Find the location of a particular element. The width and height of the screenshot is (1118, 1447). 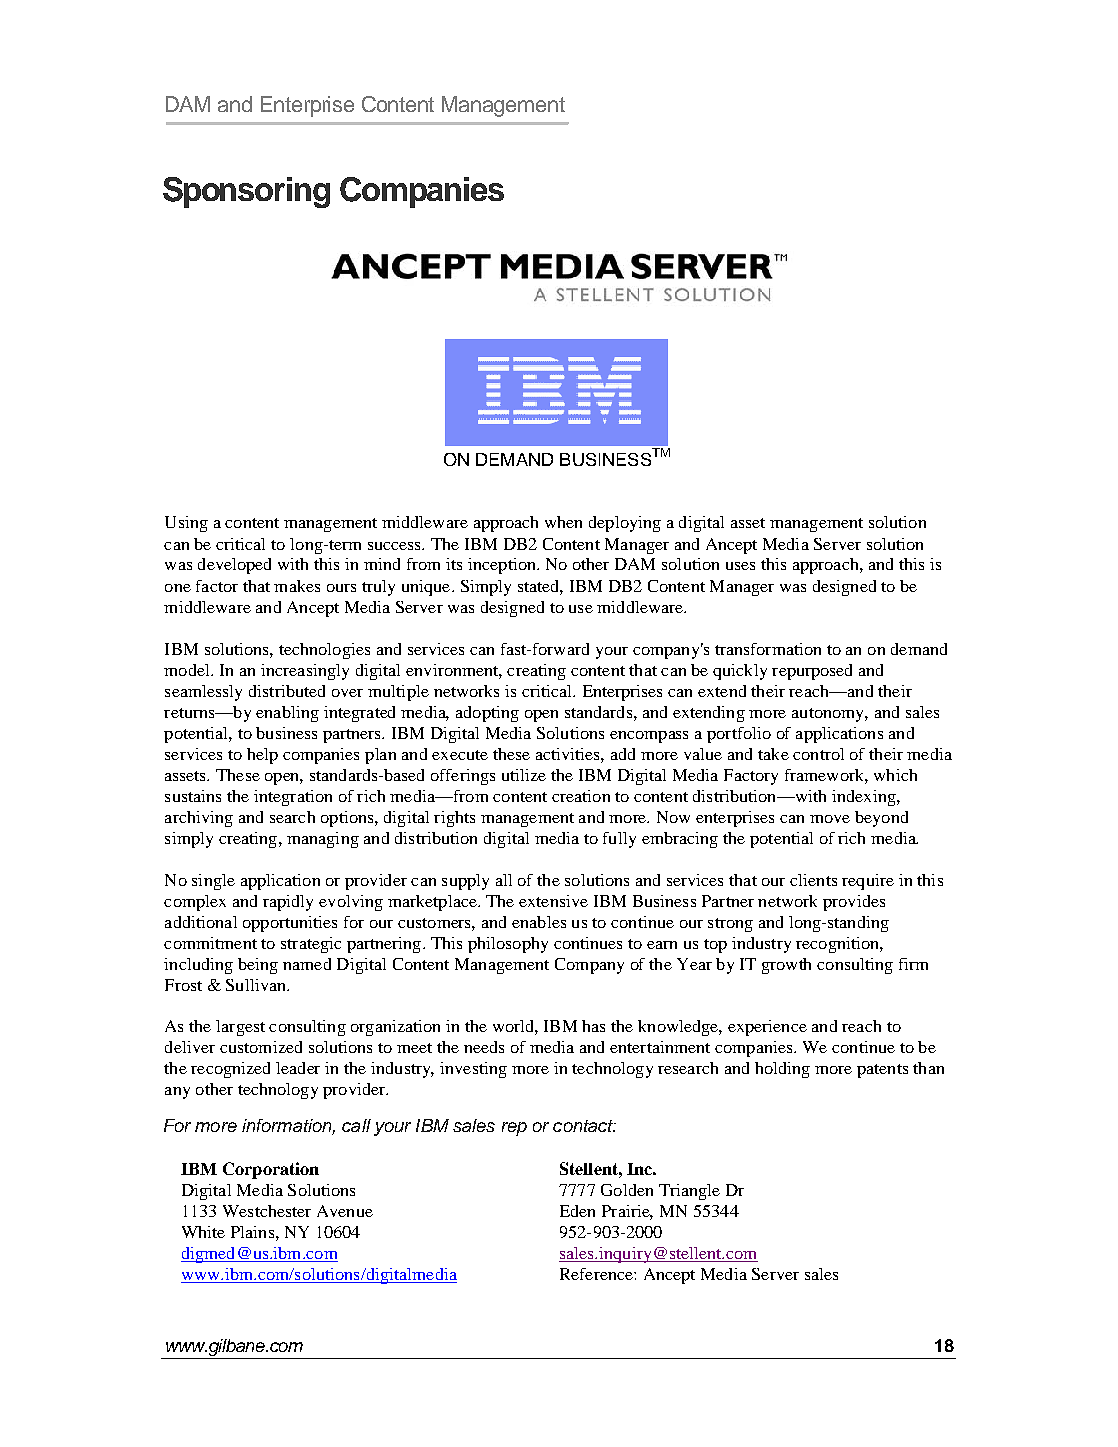

extensive is located at coordinates (553, 901).
